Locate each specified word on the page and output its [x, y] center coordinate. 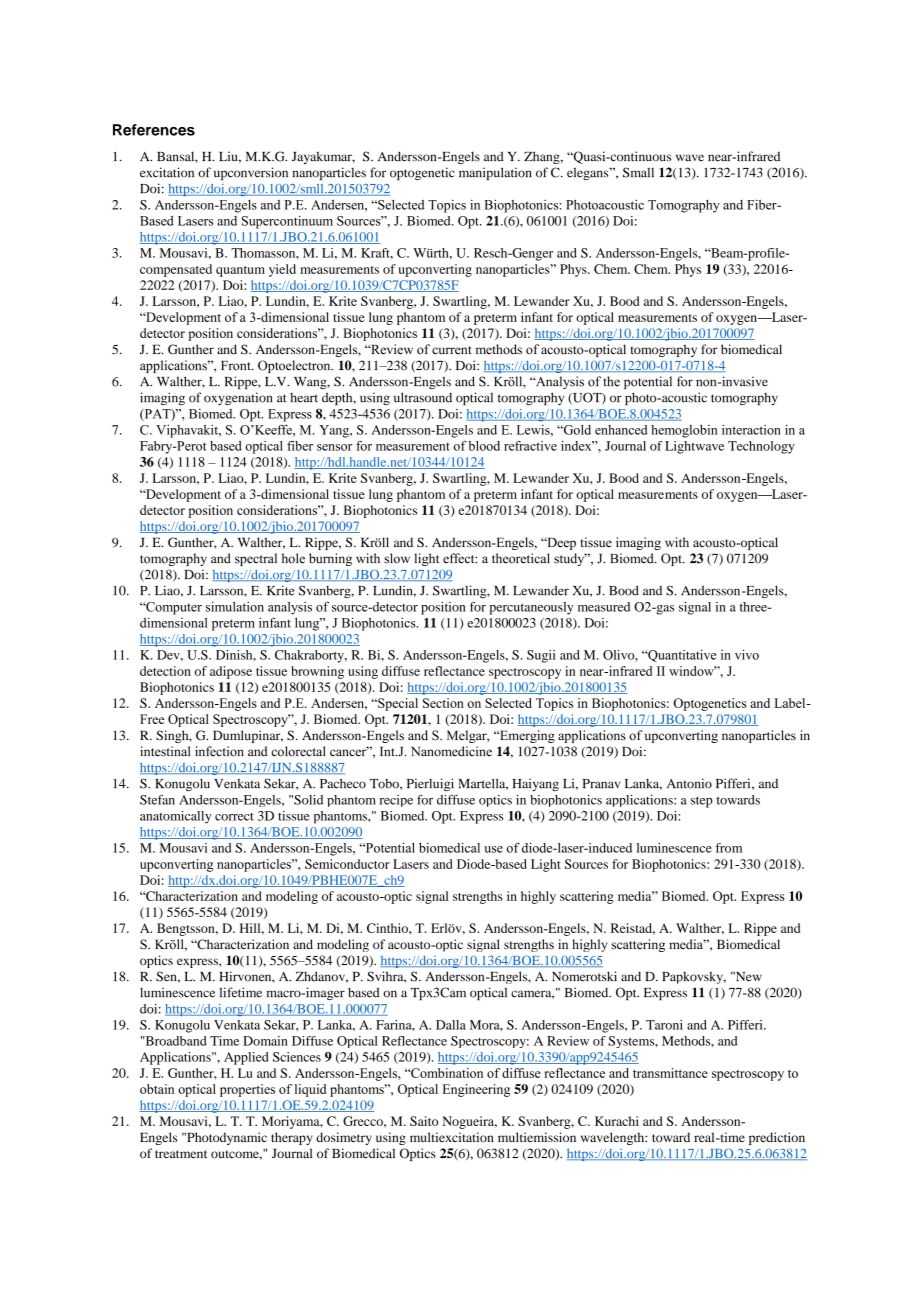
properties [247, 1090]
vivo [747, 655]
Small [638, 172]
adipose [231, 672]
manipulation [495, 173]
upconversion [251, 173]
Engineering [476, 1090]
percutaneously [531, 608]
